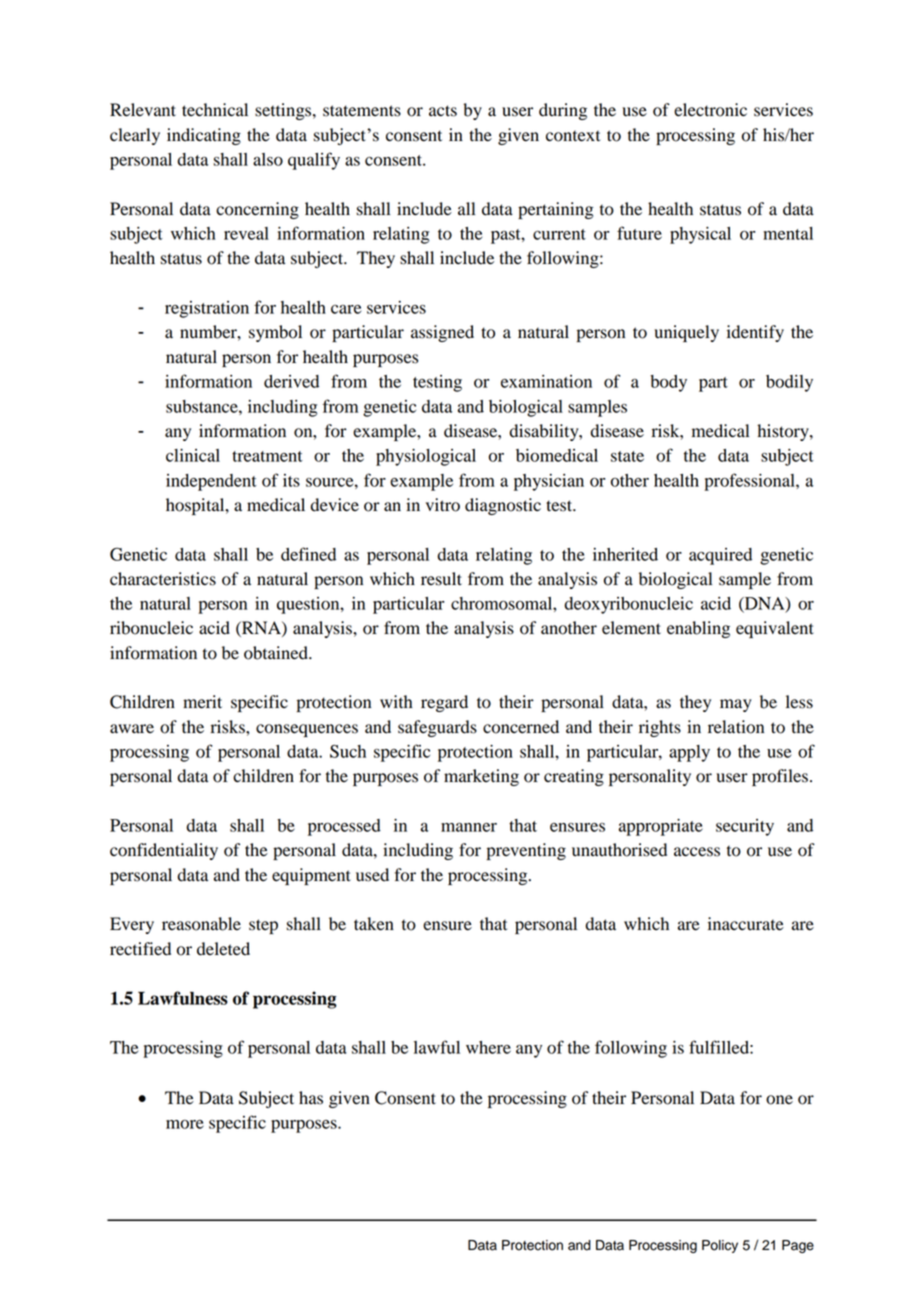  Describe the element at coordinates (710, 110) in the screenshot. I see `electronic` at that location.
